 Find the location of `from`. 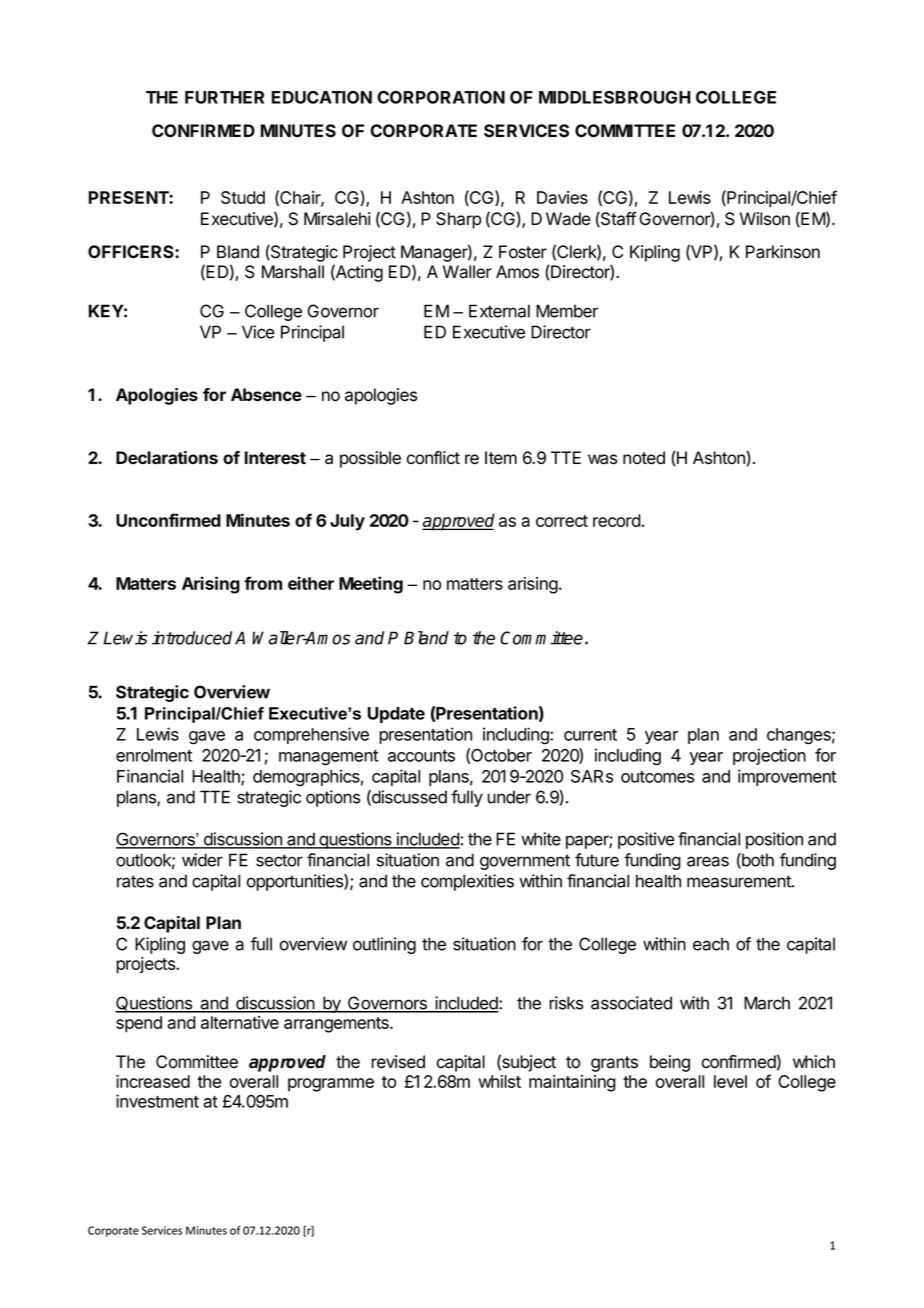

from is located at coordinates (263, 583).
